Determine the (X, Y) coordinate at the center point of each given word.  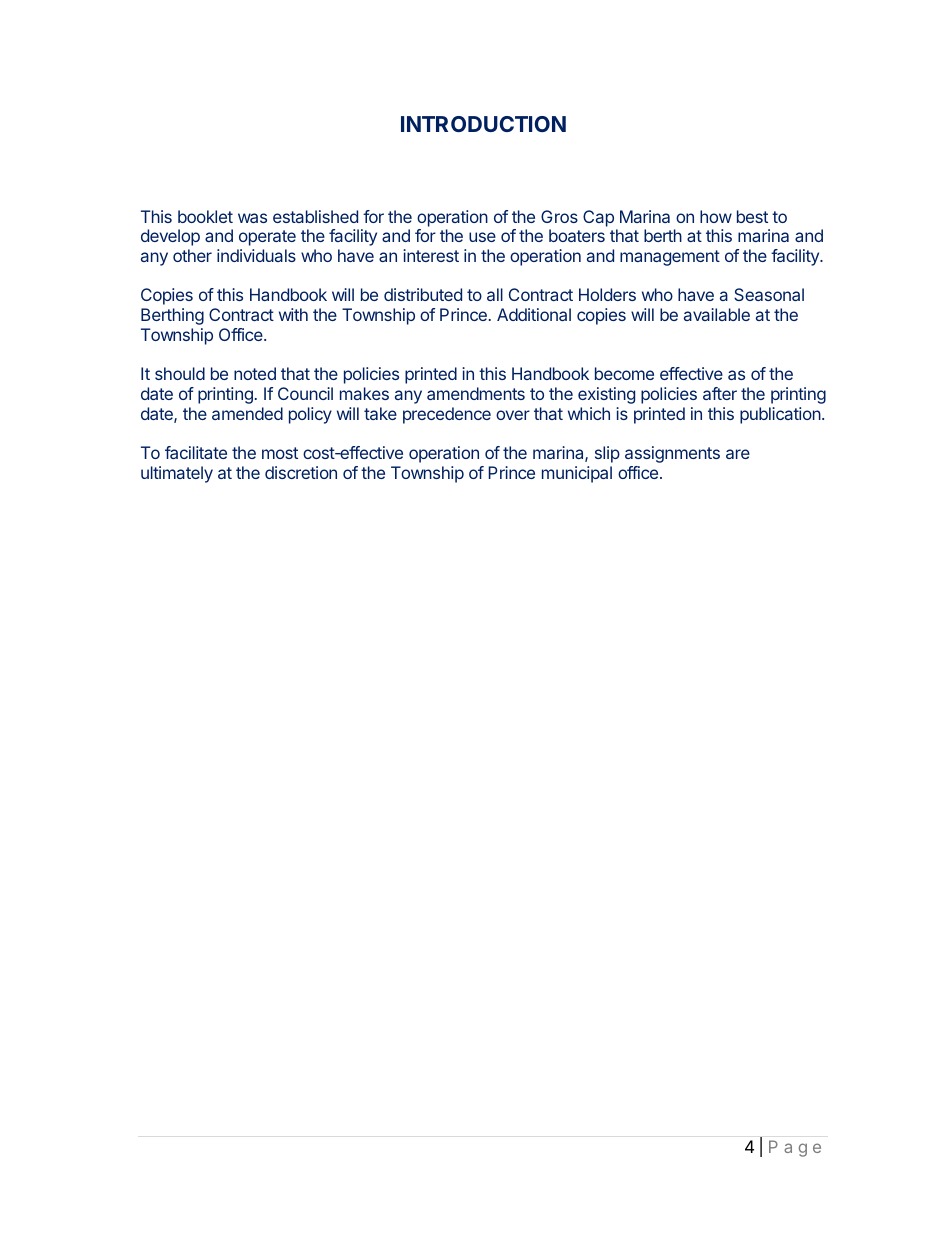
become (624, 373)
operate (267, 238)
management (670, 258)
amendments (476, 393)
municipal (577, 474)
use (482, 237)
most (280, 453)
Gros (559, 216)
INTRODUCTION (483, 124)
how (716, 216)
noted (255, 373)
